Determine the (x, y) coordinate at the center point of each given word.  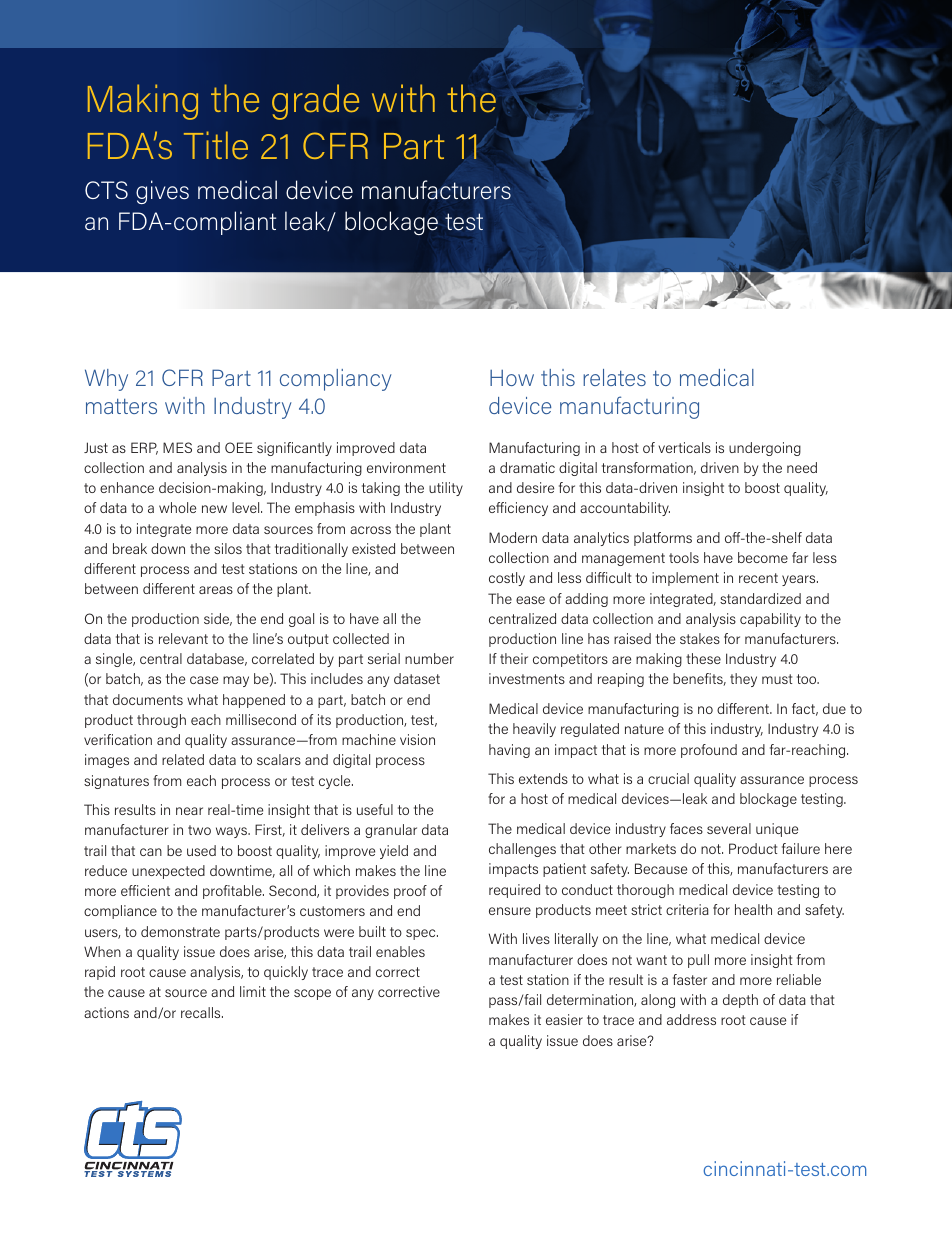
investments (527, 678)
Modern (513, 537)
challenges (522, 850)
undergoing (765, 449)
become (763, 557)
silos (228, 548)
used (201, 850)
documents (148, 699)
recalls (202, 1012)
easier (564, 1019)
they (743, 680)
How (512, 378)
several (729, 828)
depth (740, 1001)
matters (121, 406)
